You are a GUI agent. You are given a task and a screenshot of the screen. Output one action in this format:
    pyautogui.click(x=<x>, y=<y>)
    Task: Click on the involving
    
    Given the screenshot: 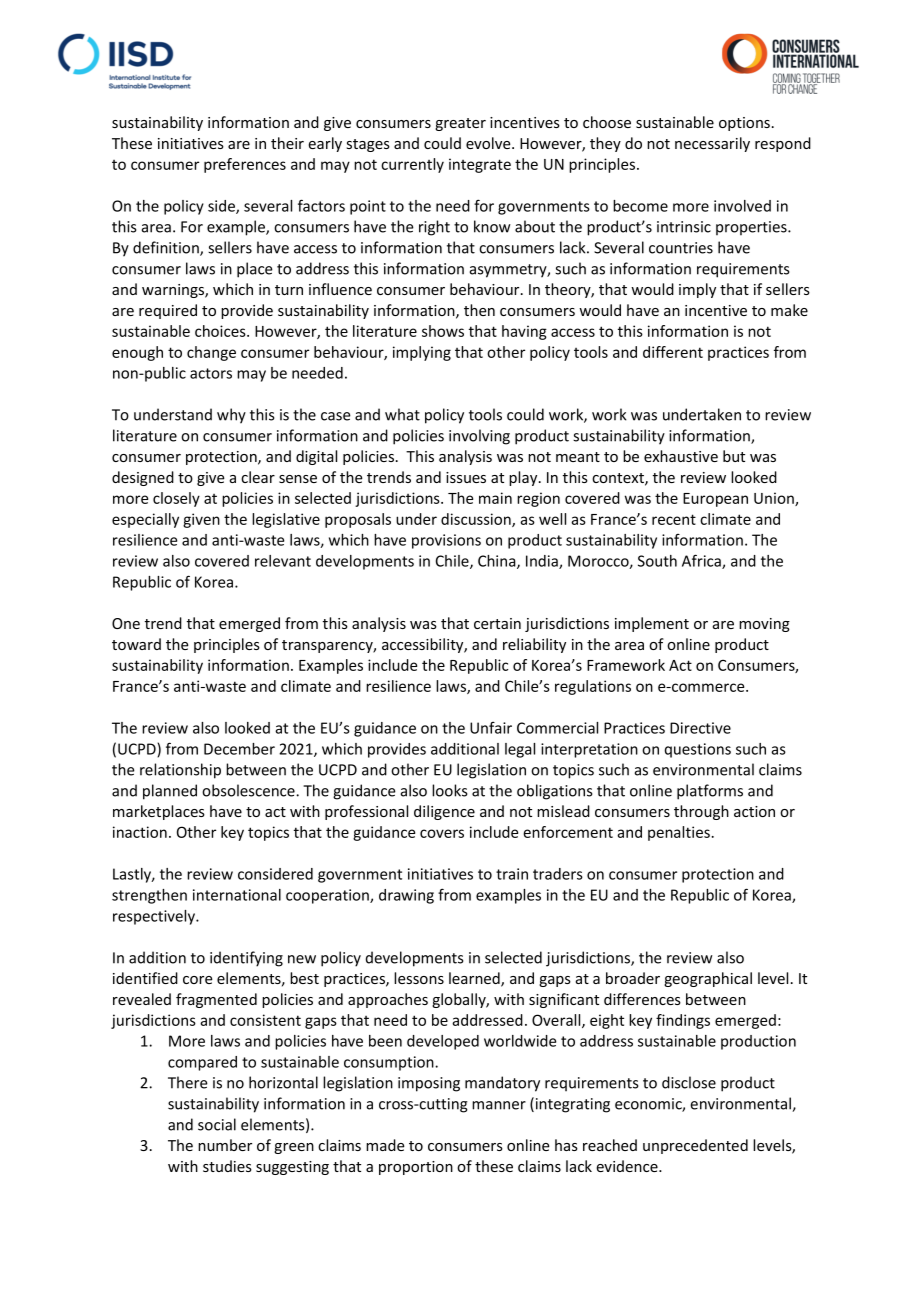 What is the action you would take?
    pyautogui.click(x=479, y=437)
